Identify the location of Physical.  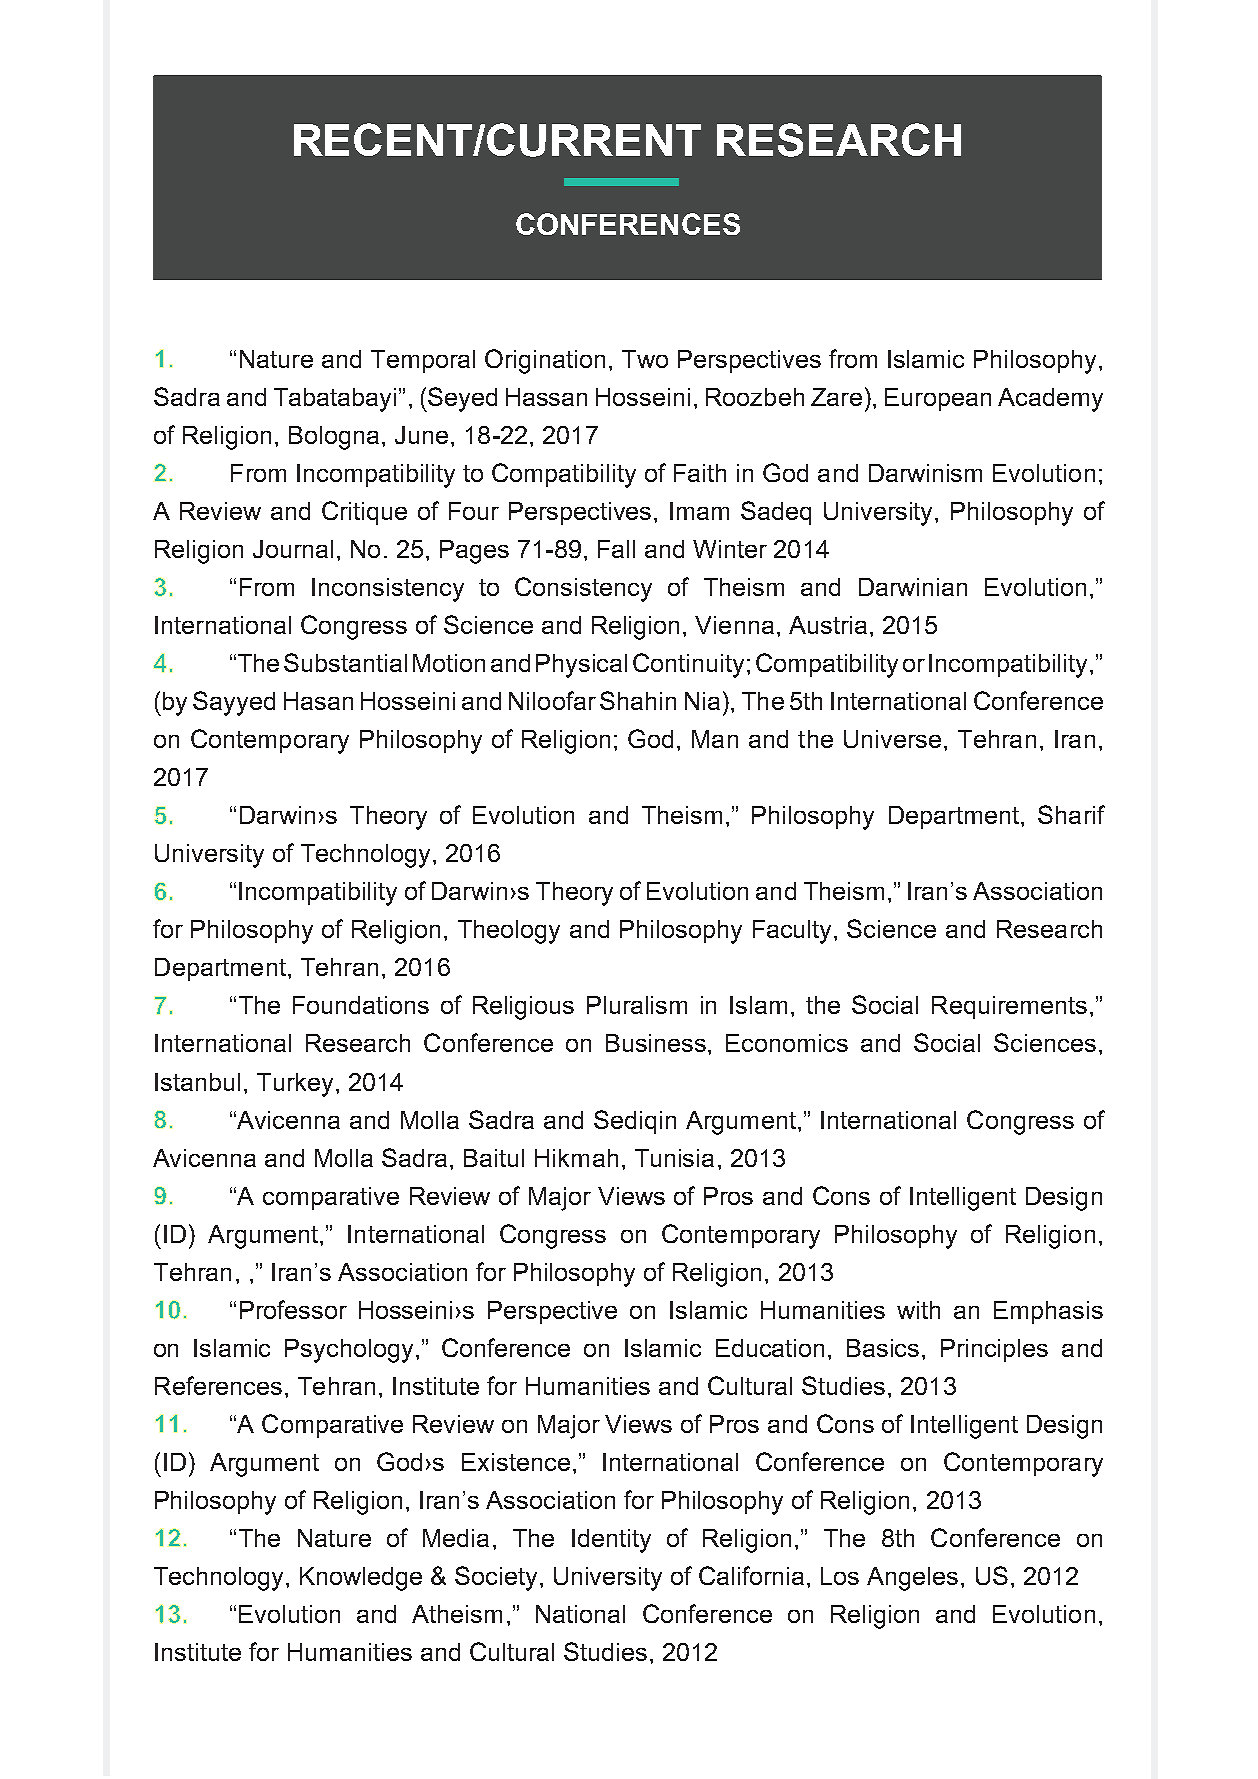
(581, 666).
